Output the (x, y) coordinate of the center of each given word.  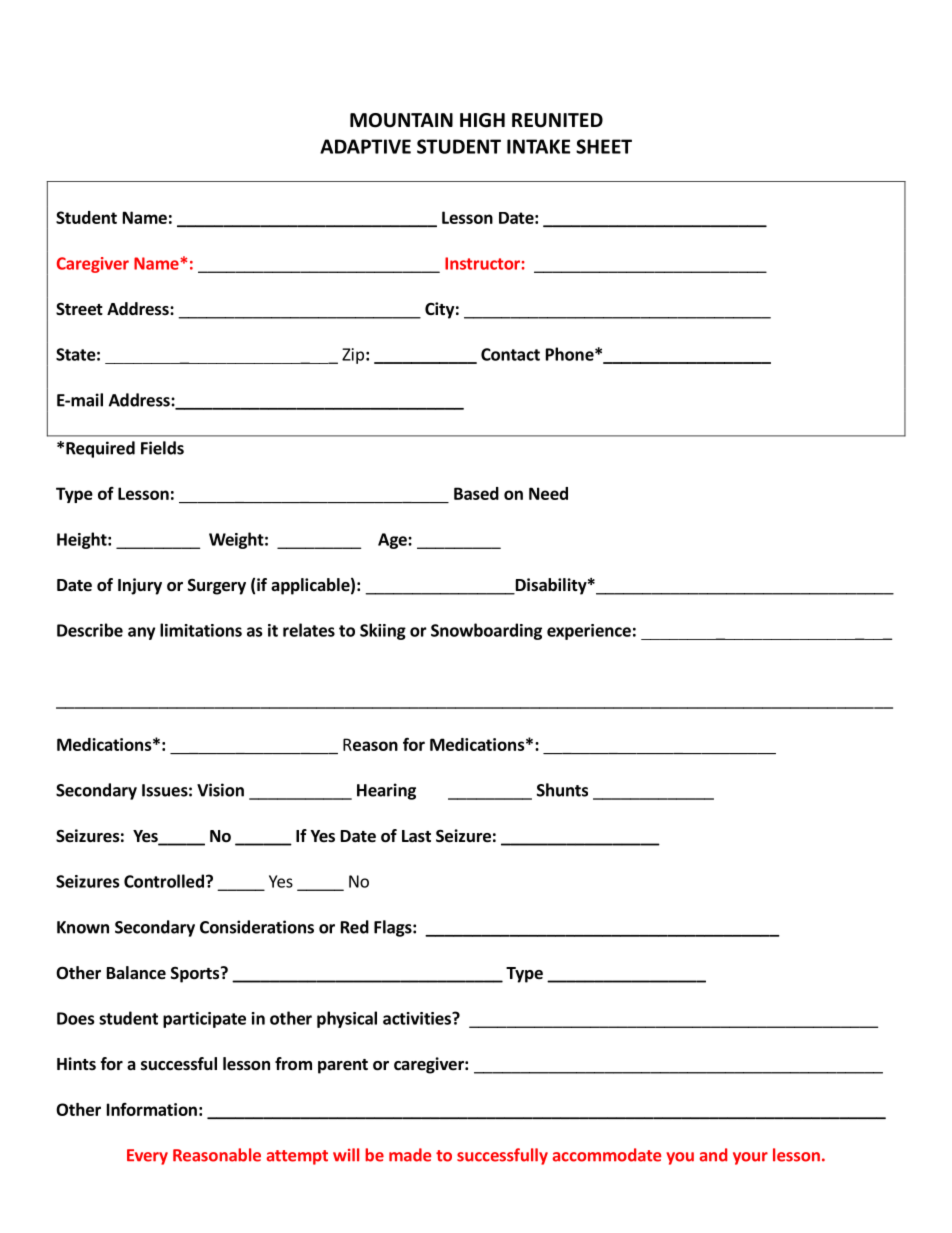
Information (152, 1109)
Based (476, 493)
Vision (220, 790)
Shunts (562, 790)
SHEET (604, 146)
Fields (162, 448)
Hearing (386, 791)
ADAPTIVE (365, 146)
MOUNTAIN (401, 120)
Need (548, 493)
